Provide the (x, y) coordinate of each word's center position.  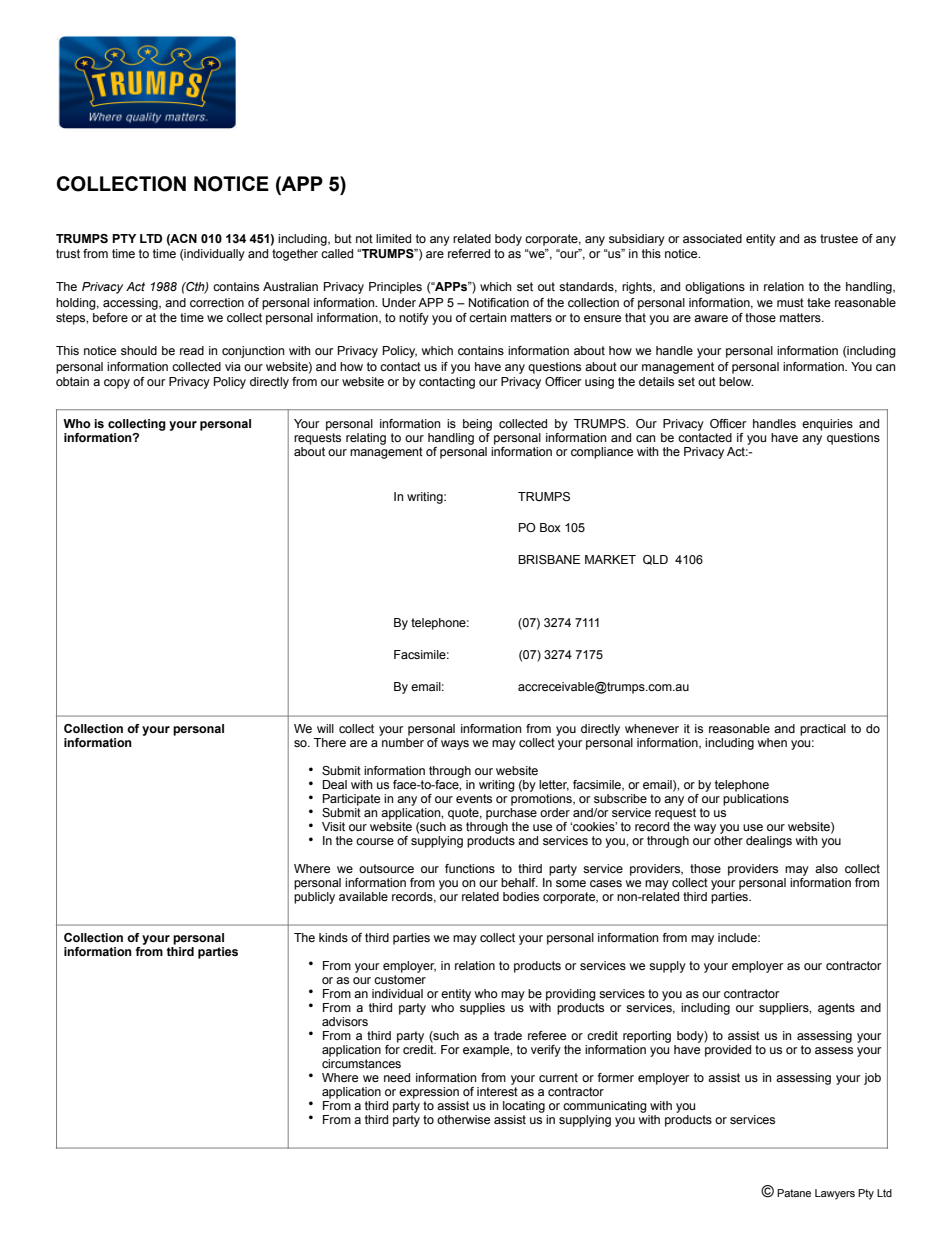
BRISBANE (549, 559)
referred (469, 253)
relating (366, 439)
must (790, 302)
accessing (131, 304)
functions (470, 868)
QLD (655, 560)
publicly (314, 898)
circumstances (361, 1063)
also (826, 868)
